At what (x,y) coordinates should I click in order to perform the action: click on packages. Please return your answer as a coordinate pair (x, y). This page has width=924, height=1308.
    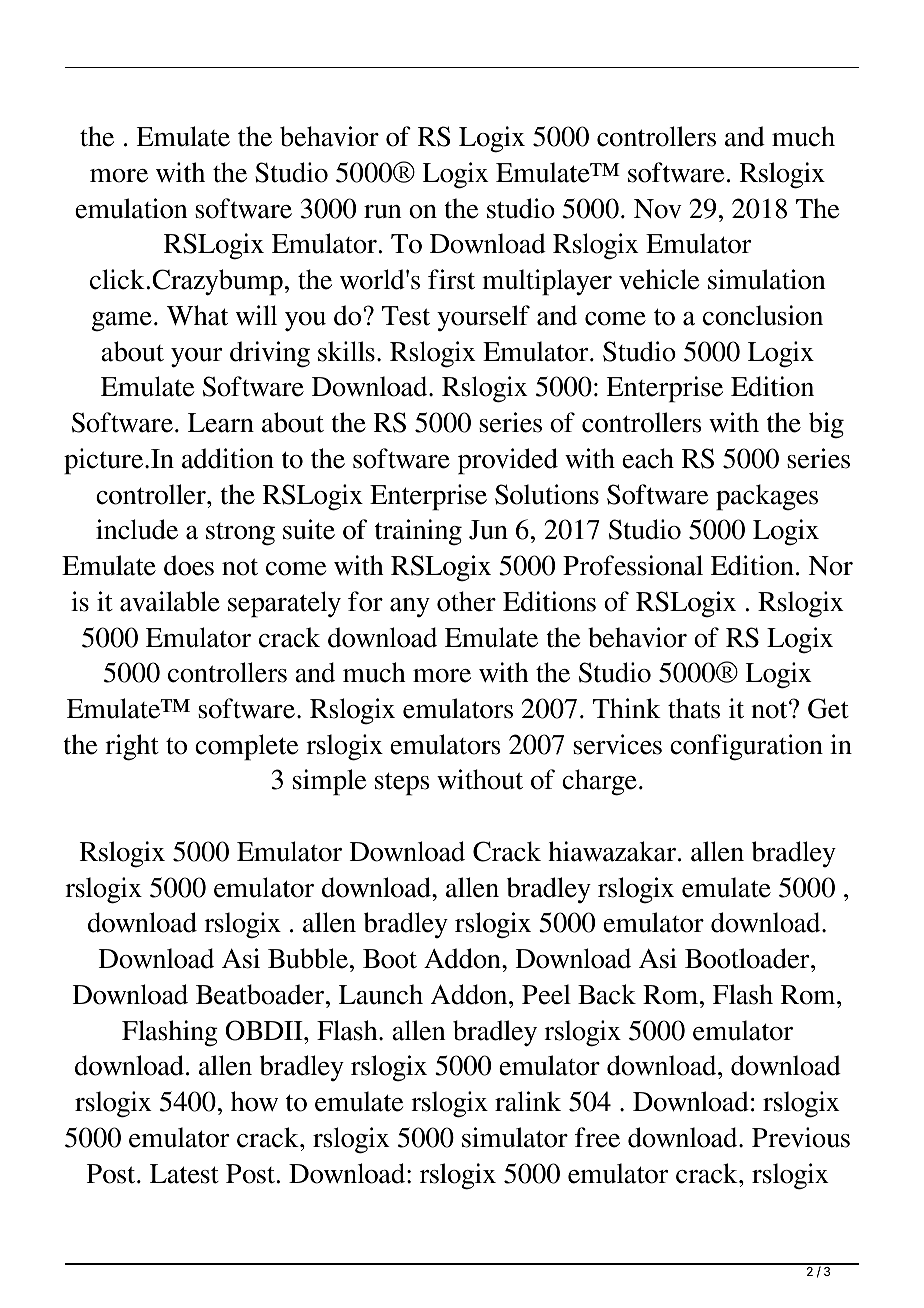
    Looking at the image, I should click on (767, 497).
